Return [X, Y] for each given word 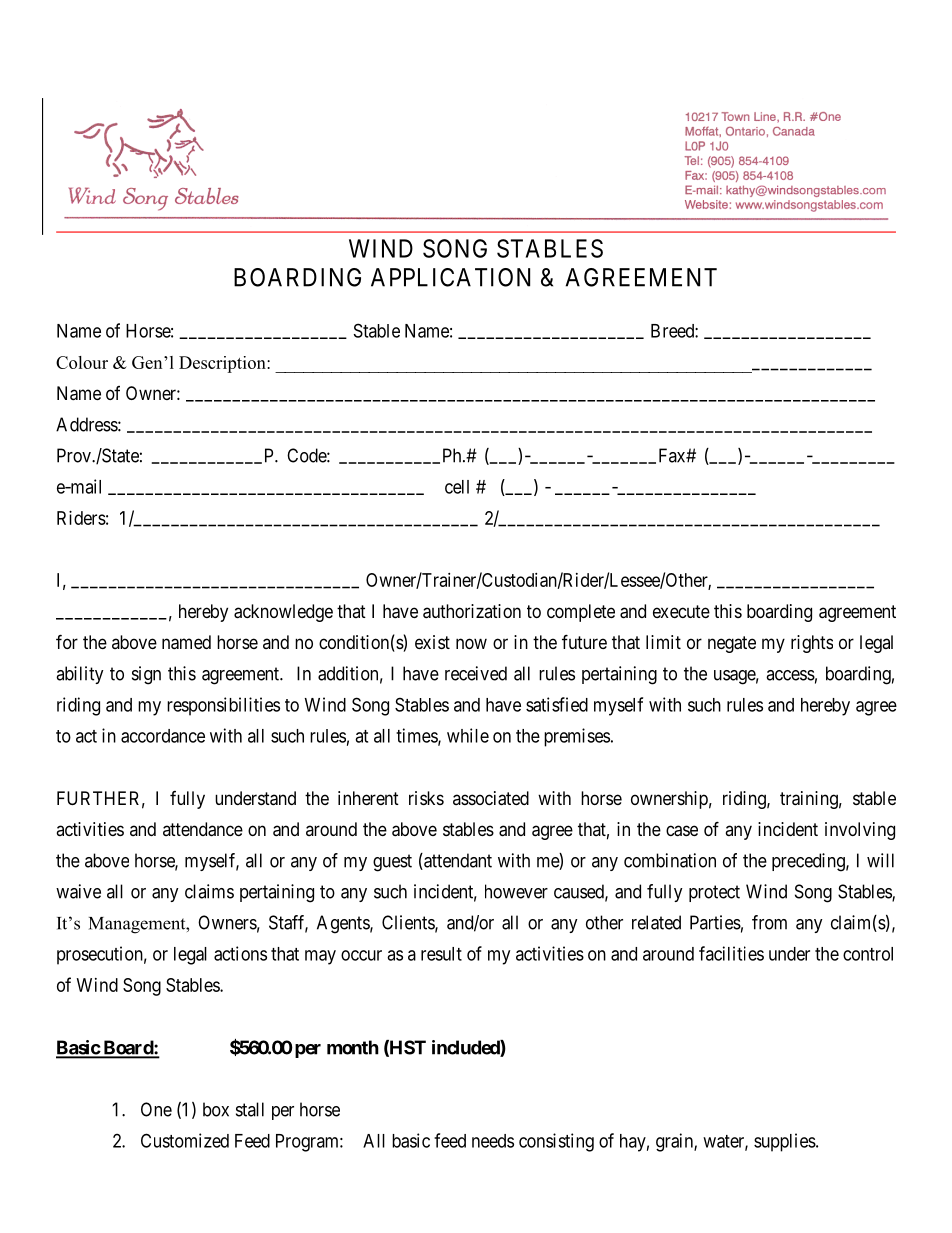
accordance [163, 736]
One [156, 1109]
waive [78, 891]
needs [493, 1141]
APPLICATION [450, 277]
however [516, 891]
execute [681, 611]
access [790, 675]
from [769, 922]
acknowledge [283, 613]
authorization [472, 611]
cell [457, 487]
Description [223, 364]
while [468, 735]
